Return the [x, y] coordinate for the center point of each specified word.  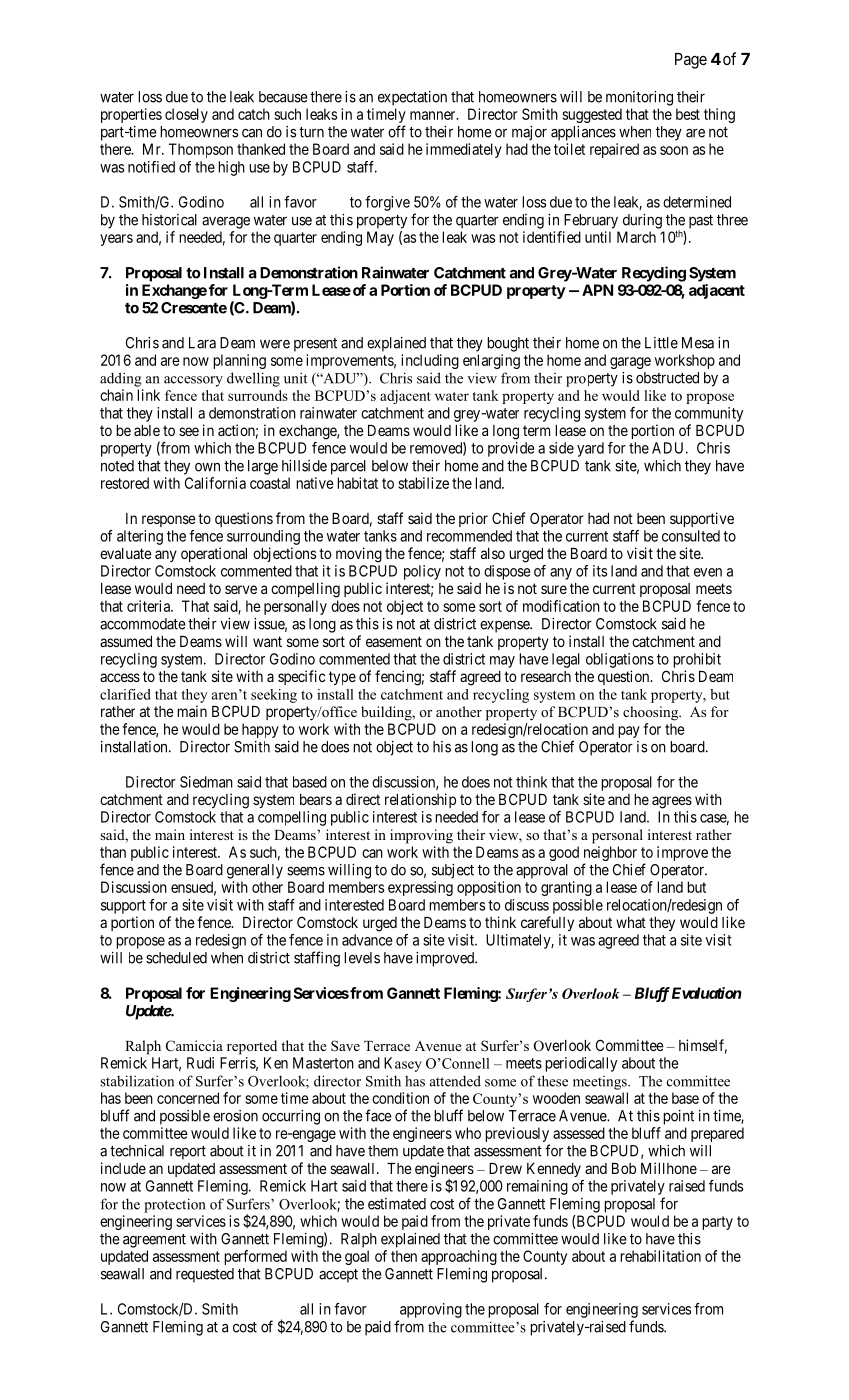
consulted [691, 536]
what [631, 922]
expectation [412, 98]
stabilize [423, 483]
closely [186, 115]
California [215, 483]
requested [205, 1275]
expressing [420, 888]
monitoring [639, 98]
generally [255, 871]
